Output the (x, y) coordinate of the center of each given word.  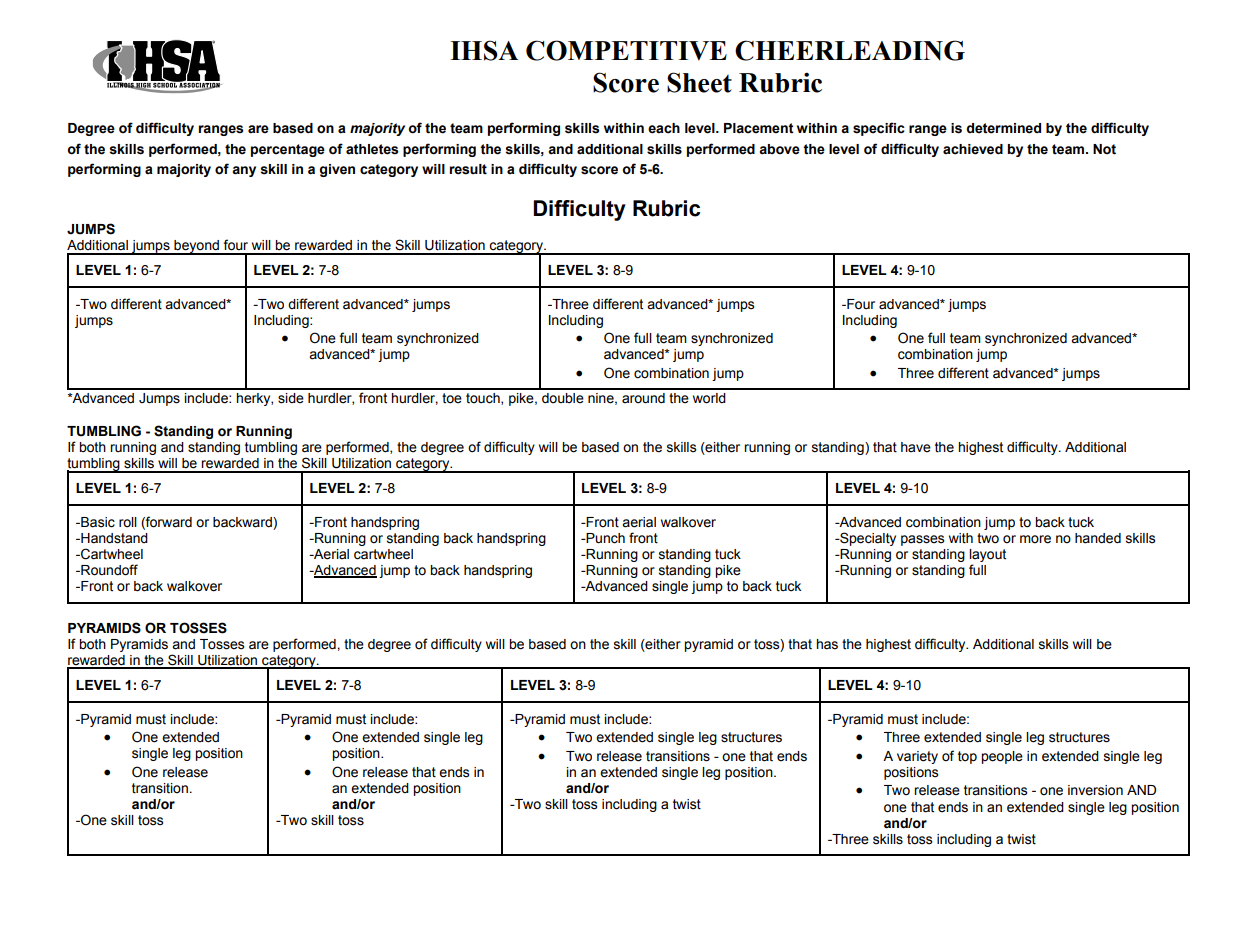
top (967, 757)
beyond (196, 247)
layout (987, 555)
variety (917, 757)
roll (128, 522)
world (709, 398)
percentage (288, 150)
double (563, 398)
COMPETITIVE (626, 50)
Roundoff (108, 570)
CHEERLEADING (850, 50)
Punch (605, 538)
